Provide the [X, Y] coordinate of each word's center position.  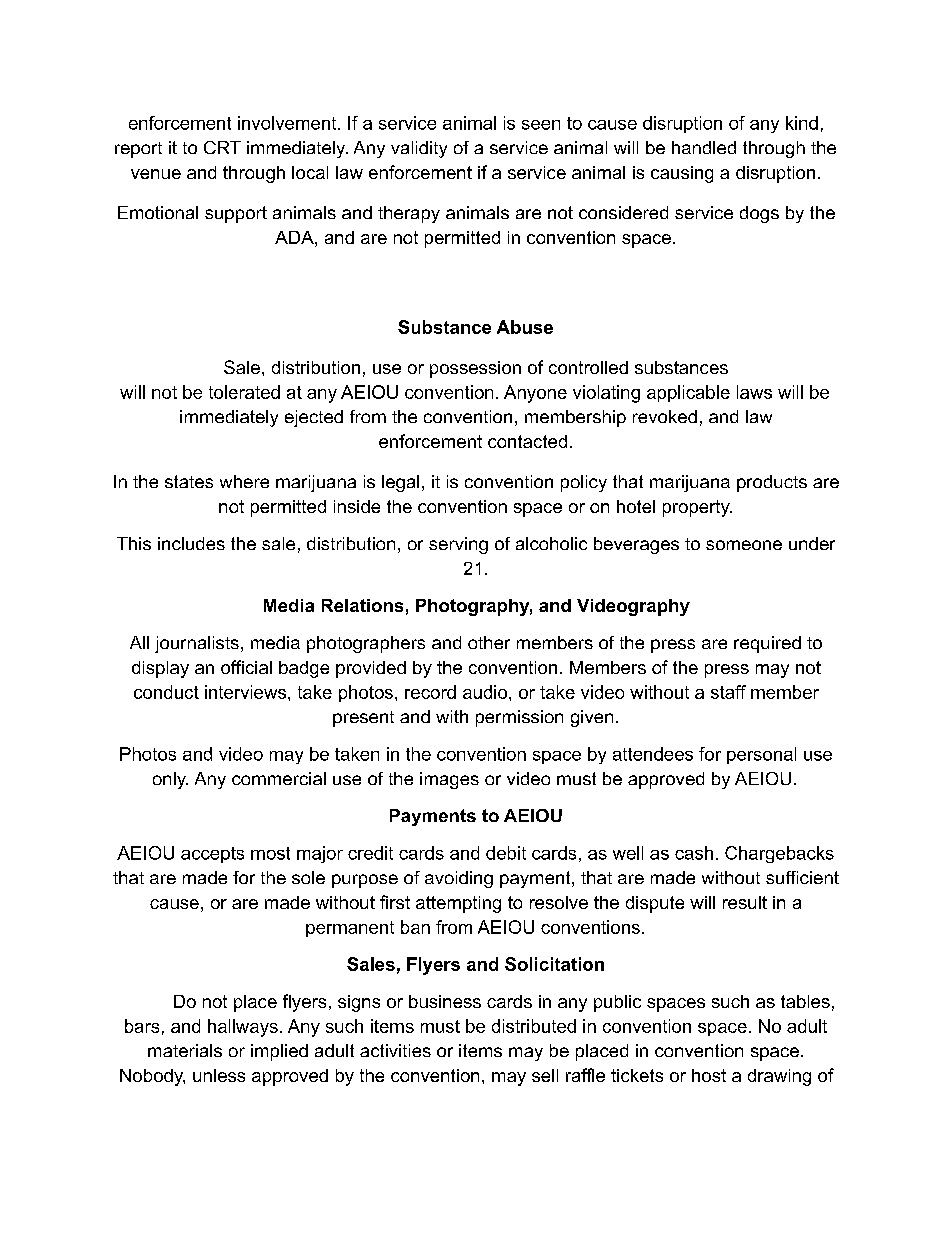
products [772, 483]
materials [185, 1050]
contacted [527, 441]
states [189, 481]
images [449, 780]
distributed [534, 1026]
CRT [222, 147]
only [170, 780]
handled [704, 147]
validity [419, 149]
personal [761, 755]
